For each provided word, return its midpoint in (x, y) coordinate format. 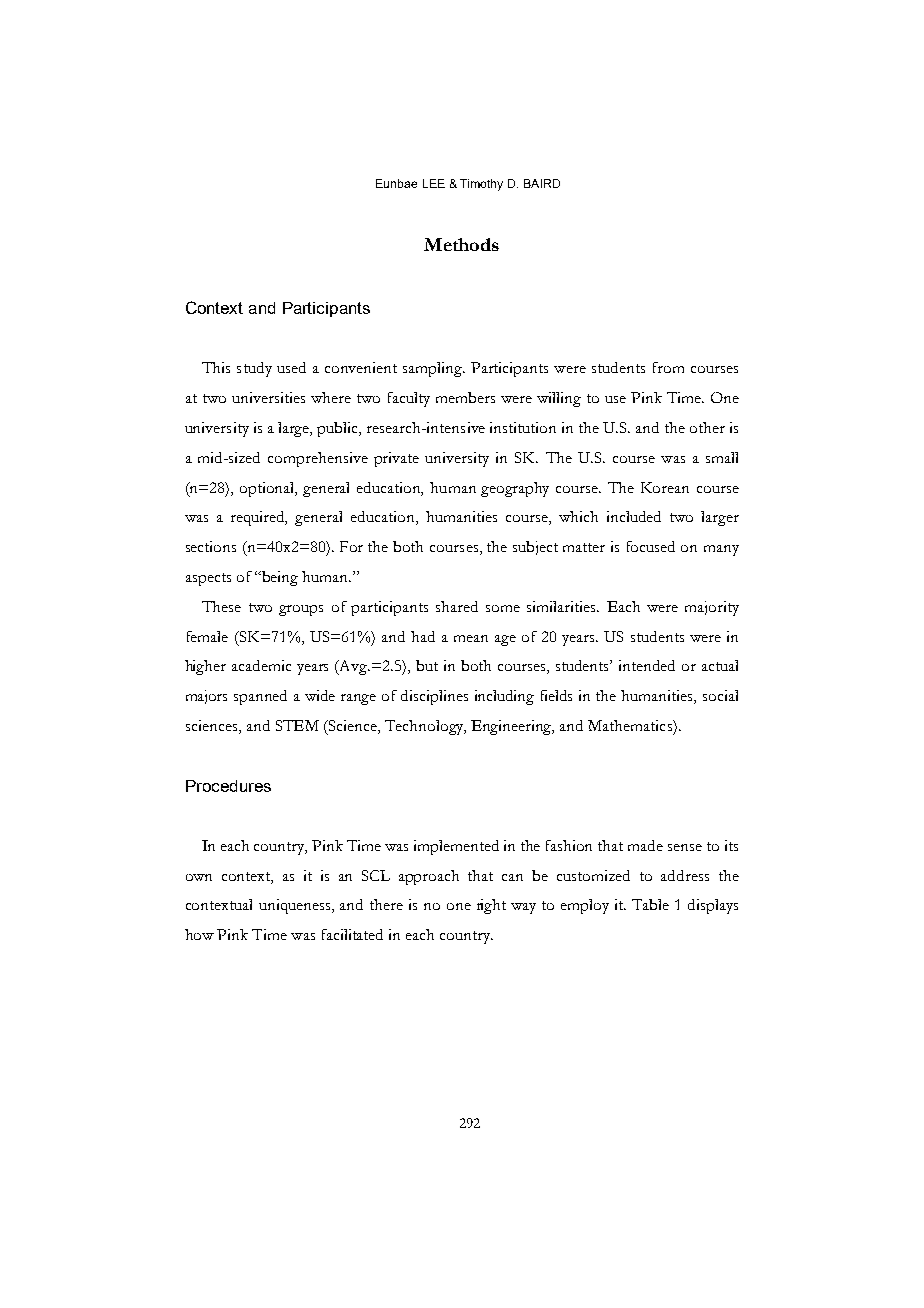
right (491, 906)
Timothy (481, 185)
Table (650, 904)
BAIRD (542, 183)
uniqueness (296, 906)
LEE (434, 183)
